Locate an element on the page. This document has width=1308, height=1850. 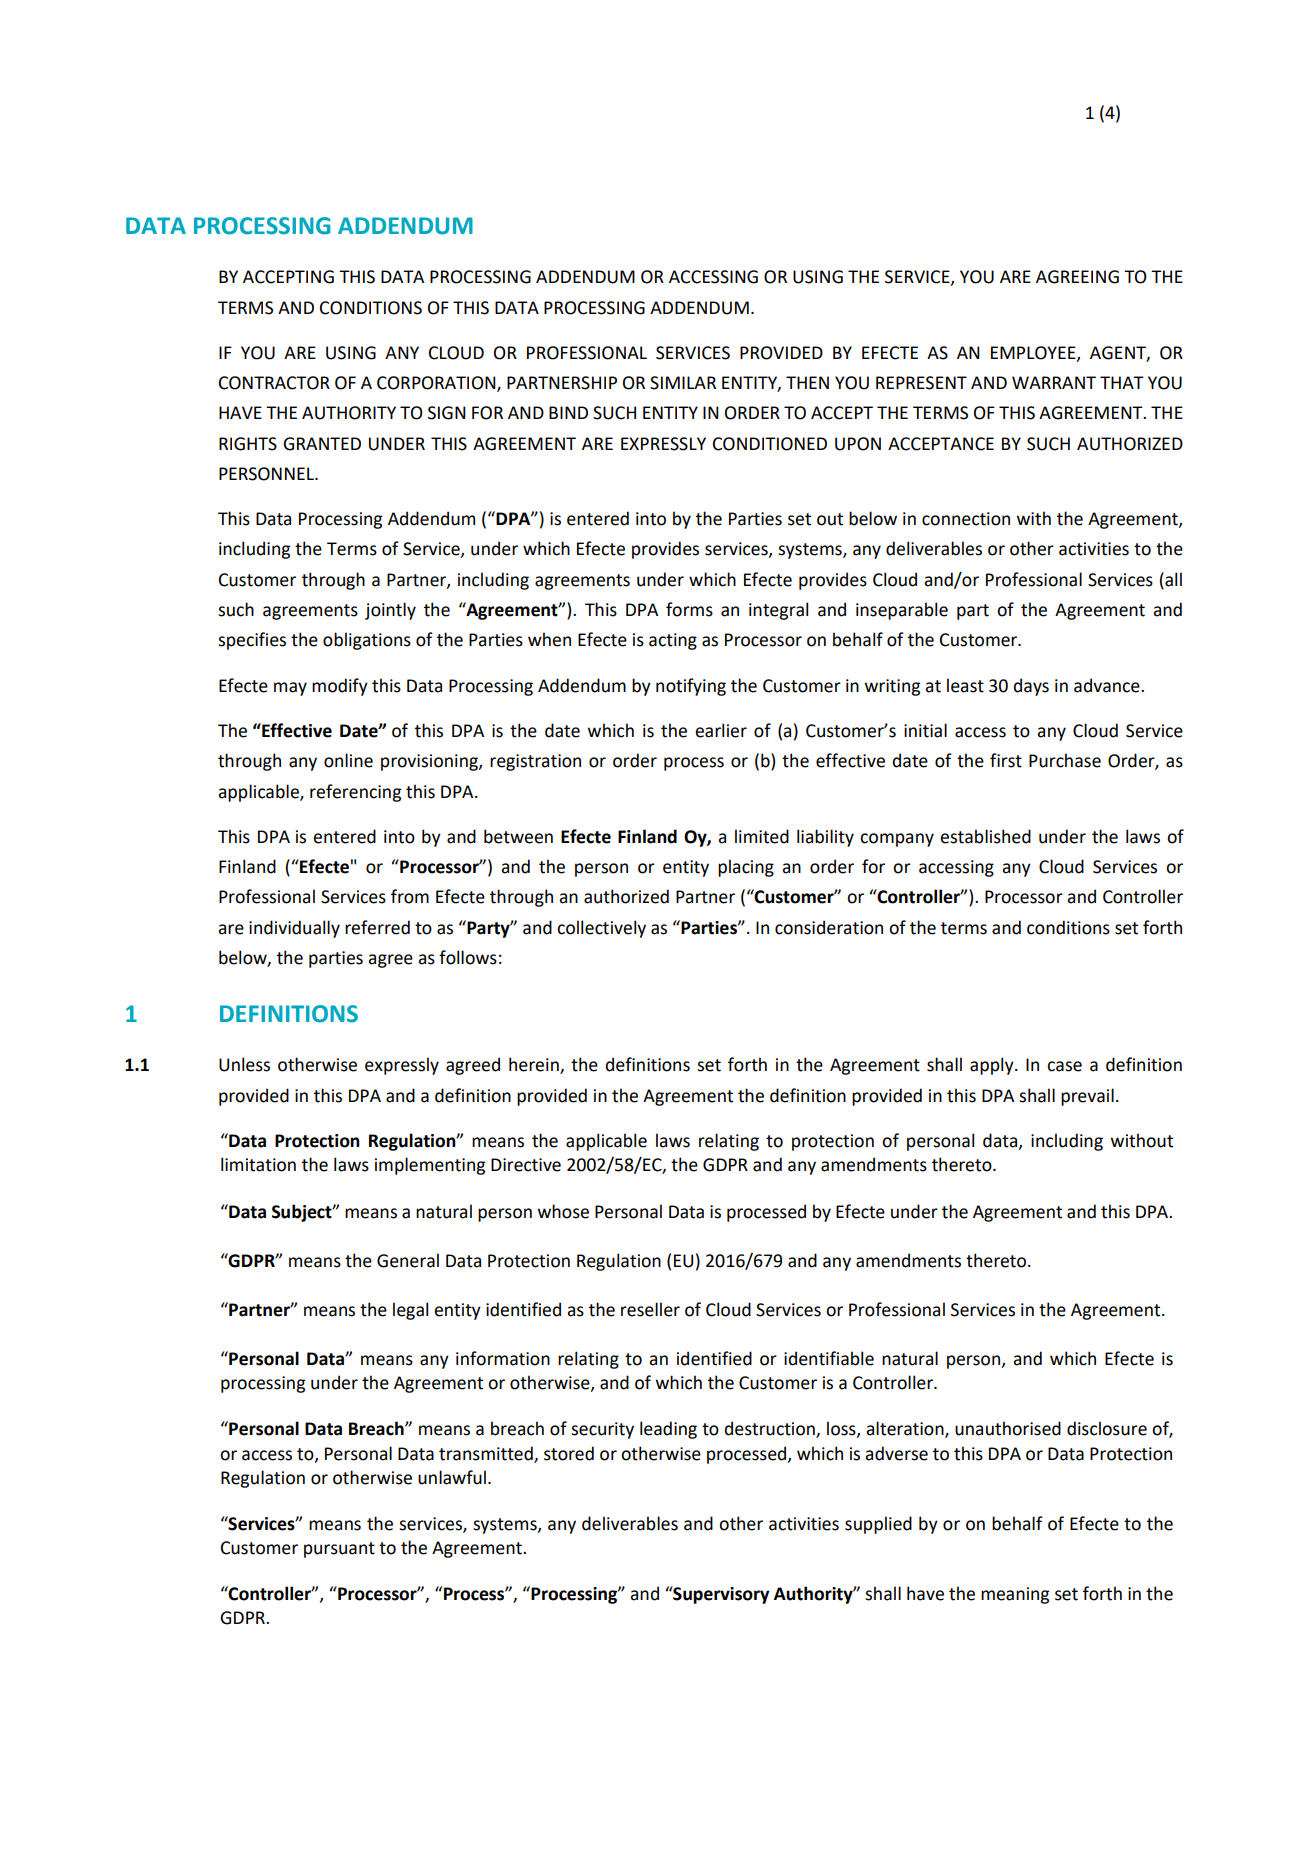
prevail is located at coordinates (1087, 1097).
